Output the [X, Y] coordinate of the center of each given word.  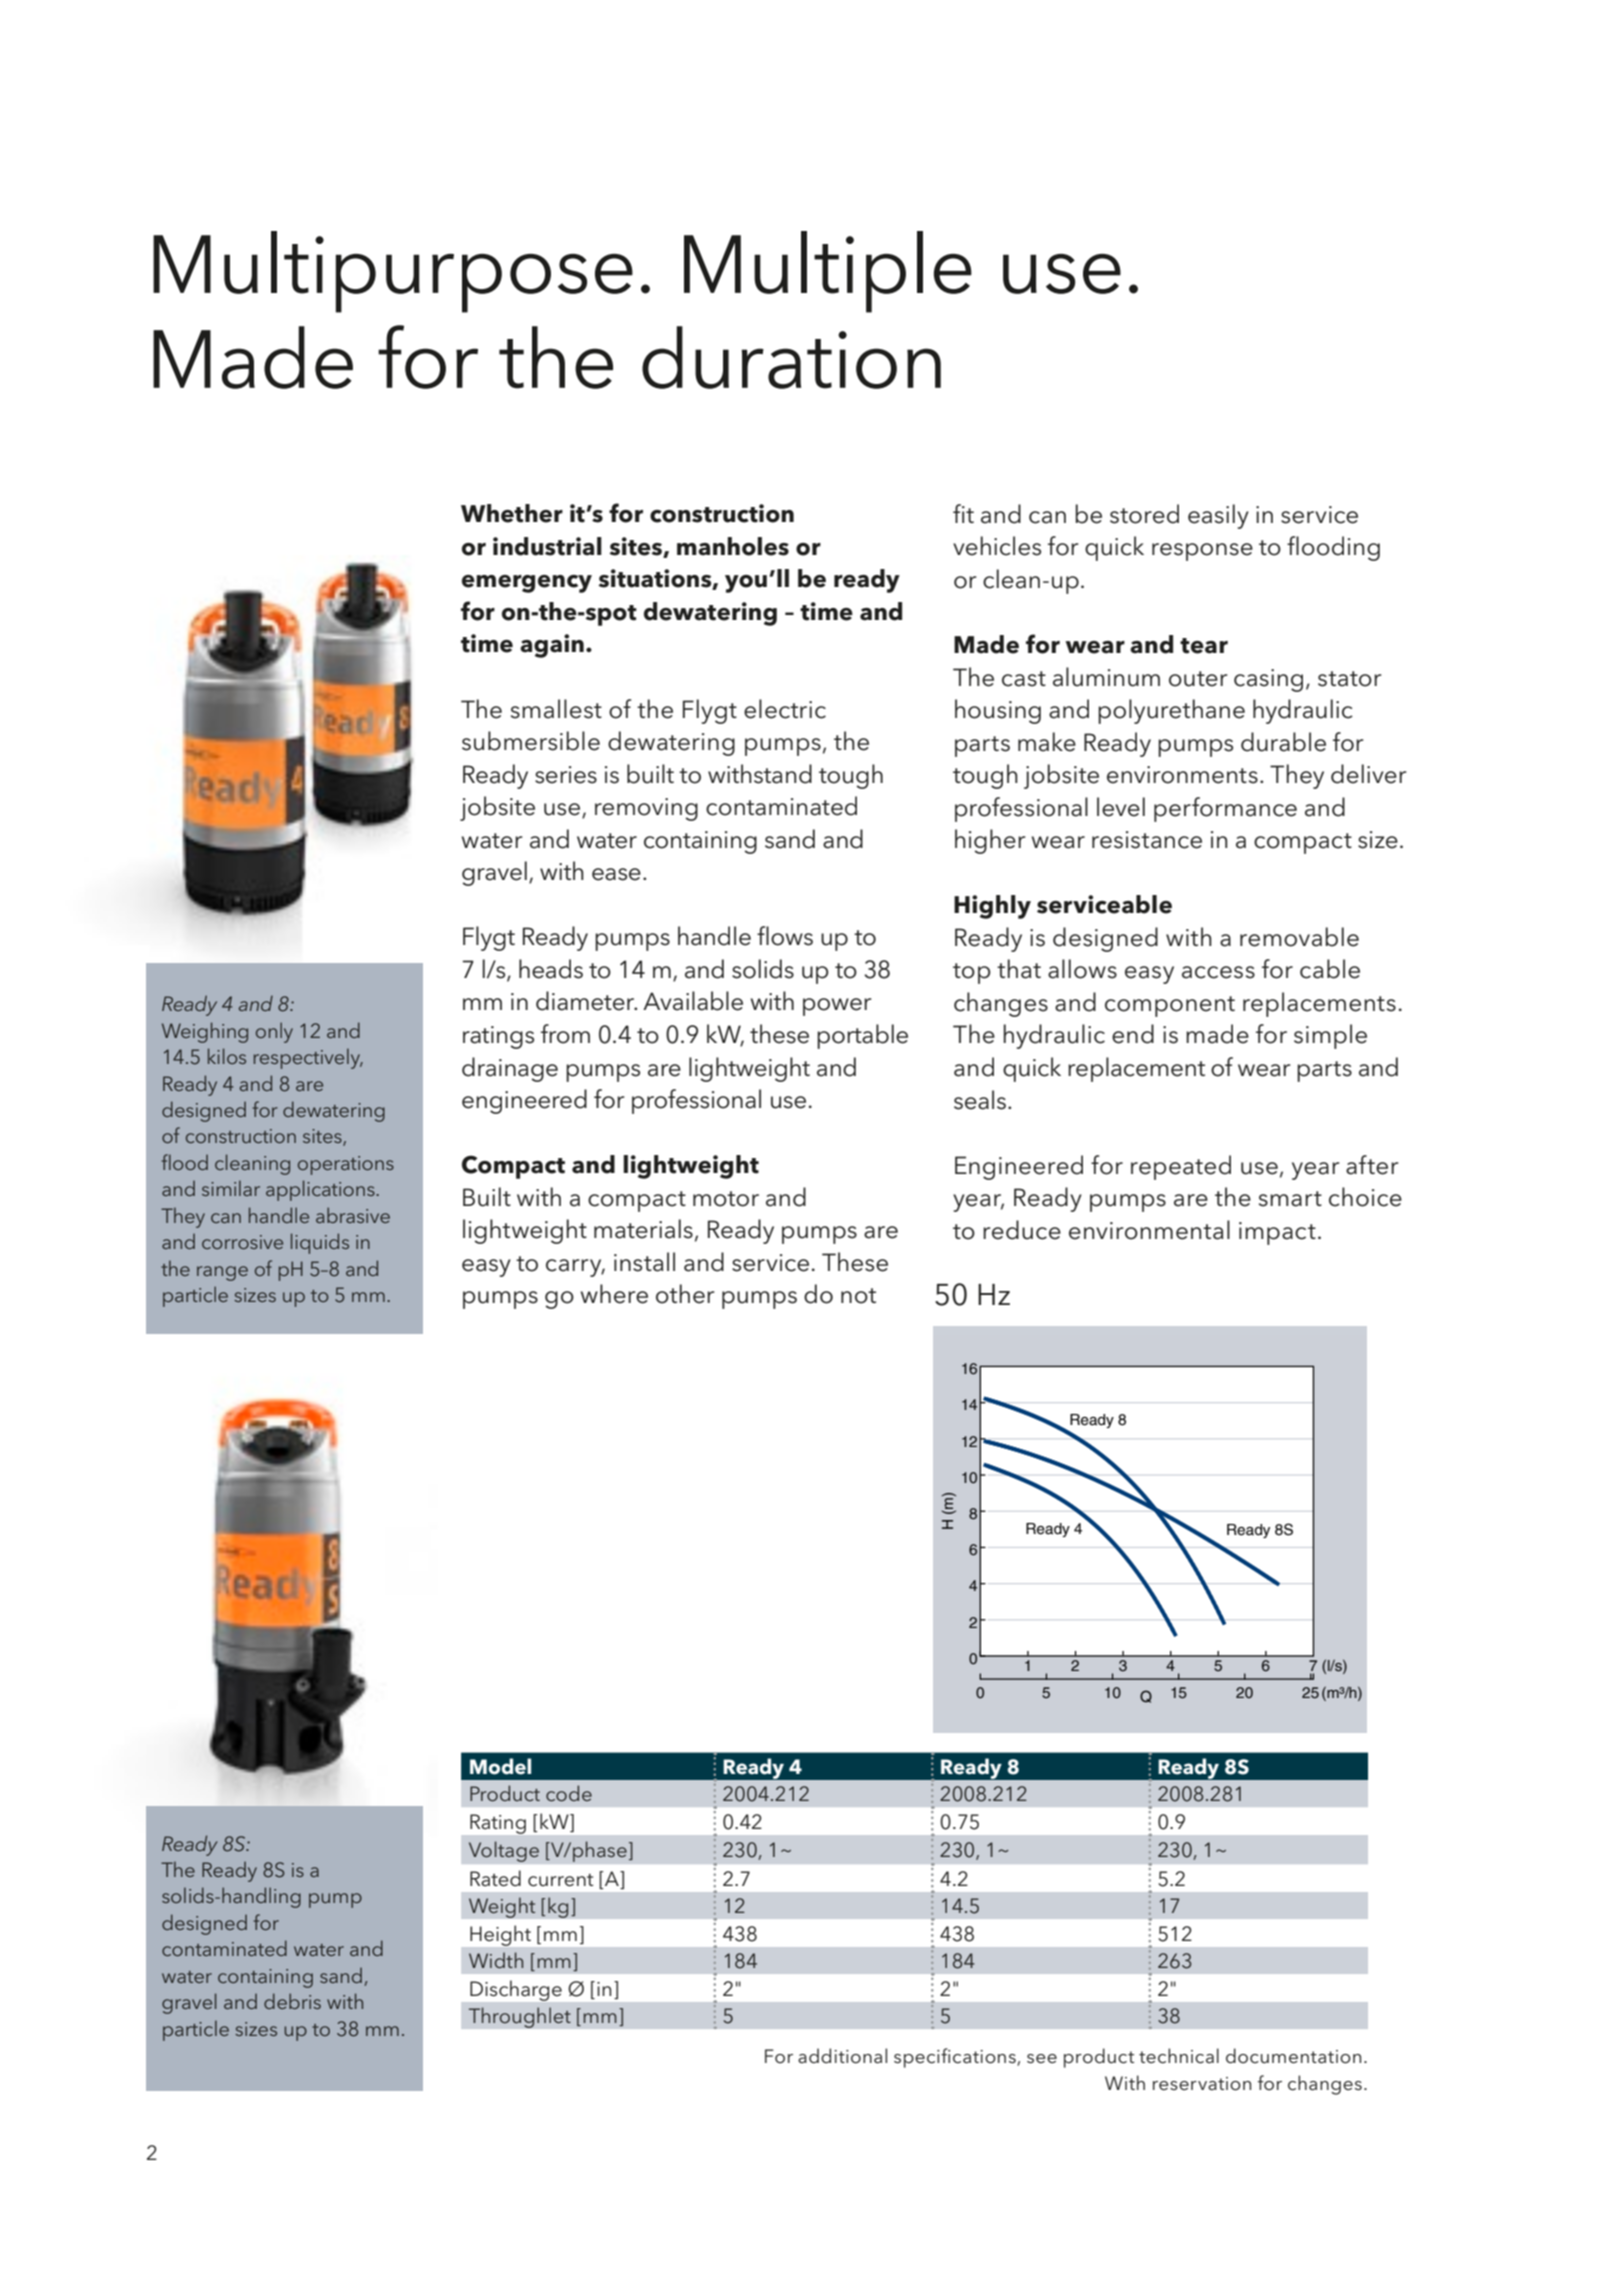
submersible [531, 741]
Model [500, 1766]
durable [1283, 742]
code [569, 1793]
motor [726, 1199]
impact [1277, 1233]
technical [1179, 2056]
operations [346, 1165]
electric [785, 709]
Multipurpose [393, 272]
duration [791, 357]
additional [842, 2056]
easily [1218, 516]
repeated [1181, 1167]
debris [292, 2001]
